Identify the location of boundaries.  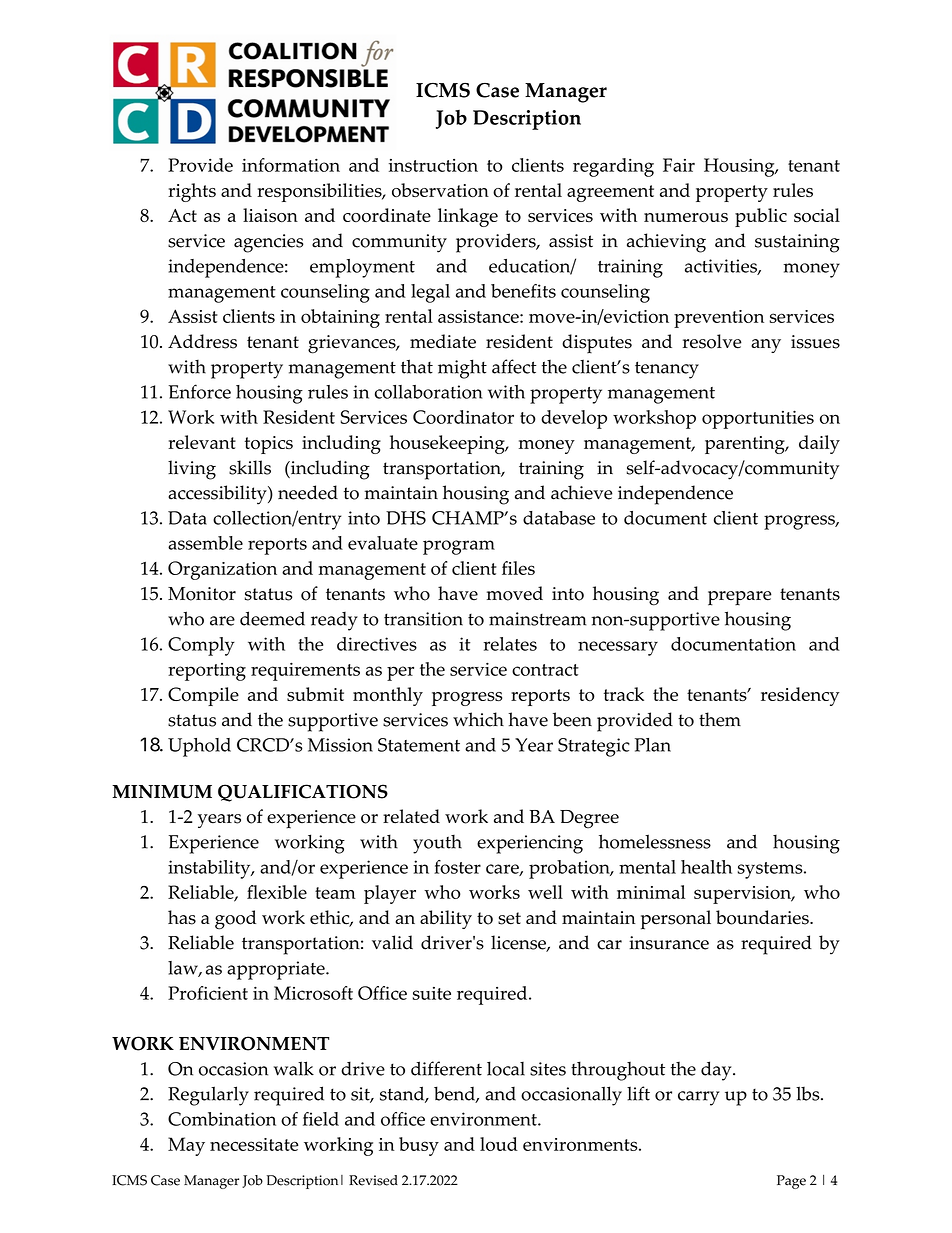
(763, 917).
